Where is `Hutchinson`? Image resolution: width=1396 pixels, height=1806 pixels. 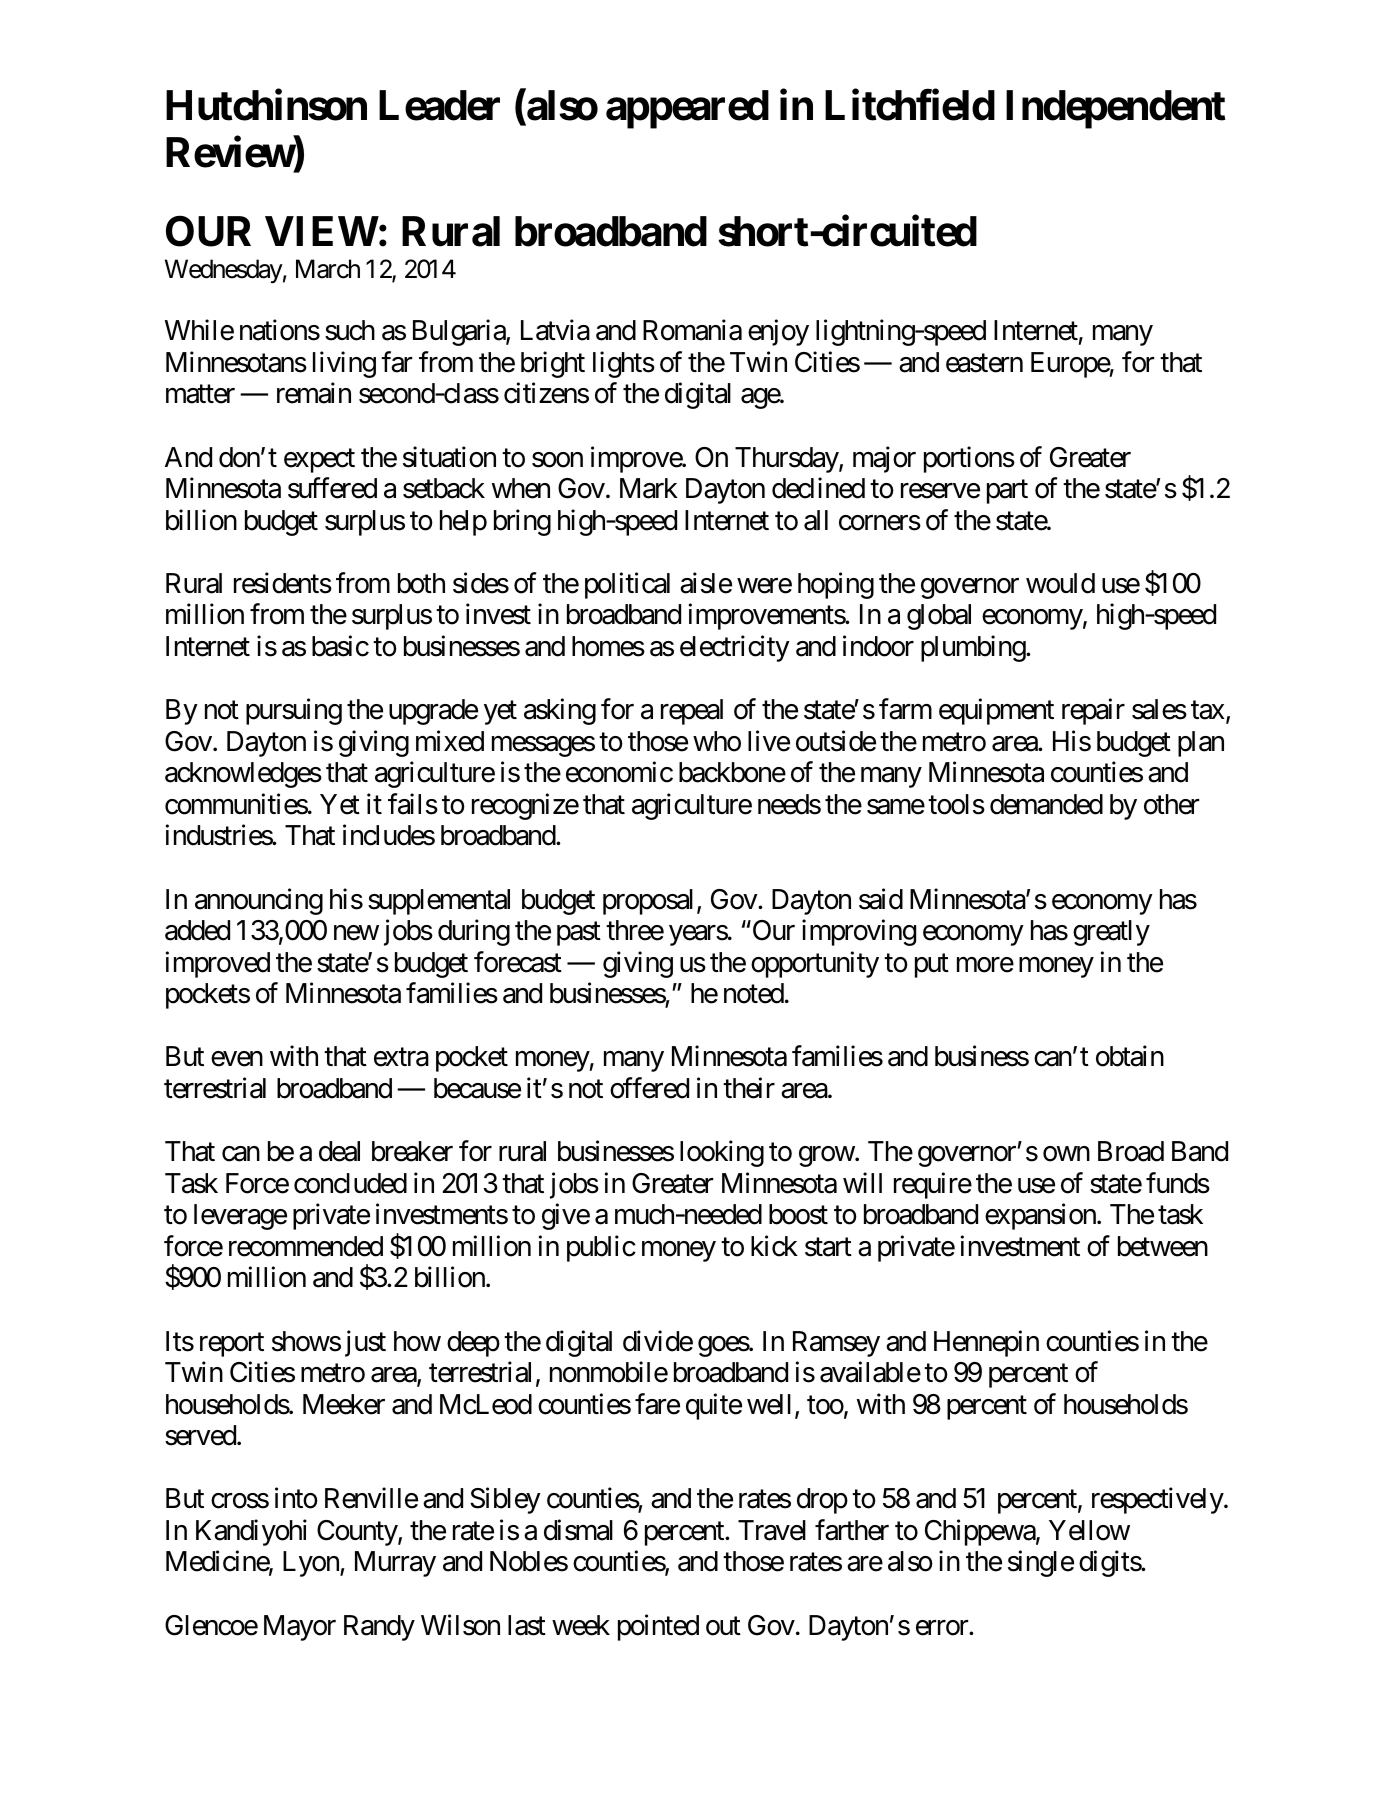
Hutchinson is located at coordinates (266, 105).
